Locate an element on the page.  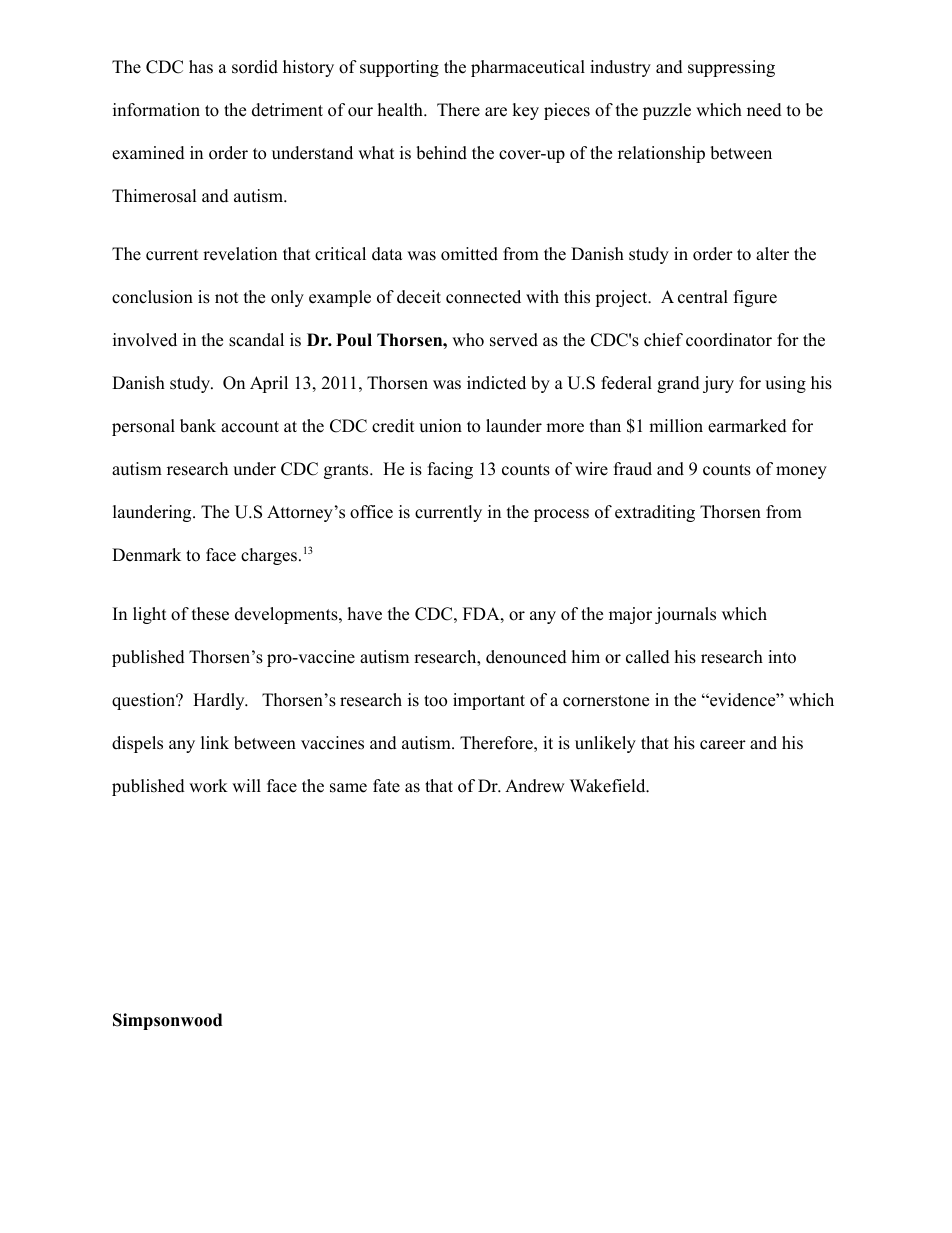
pharmaceutical is located at coordinates (528, 68).
